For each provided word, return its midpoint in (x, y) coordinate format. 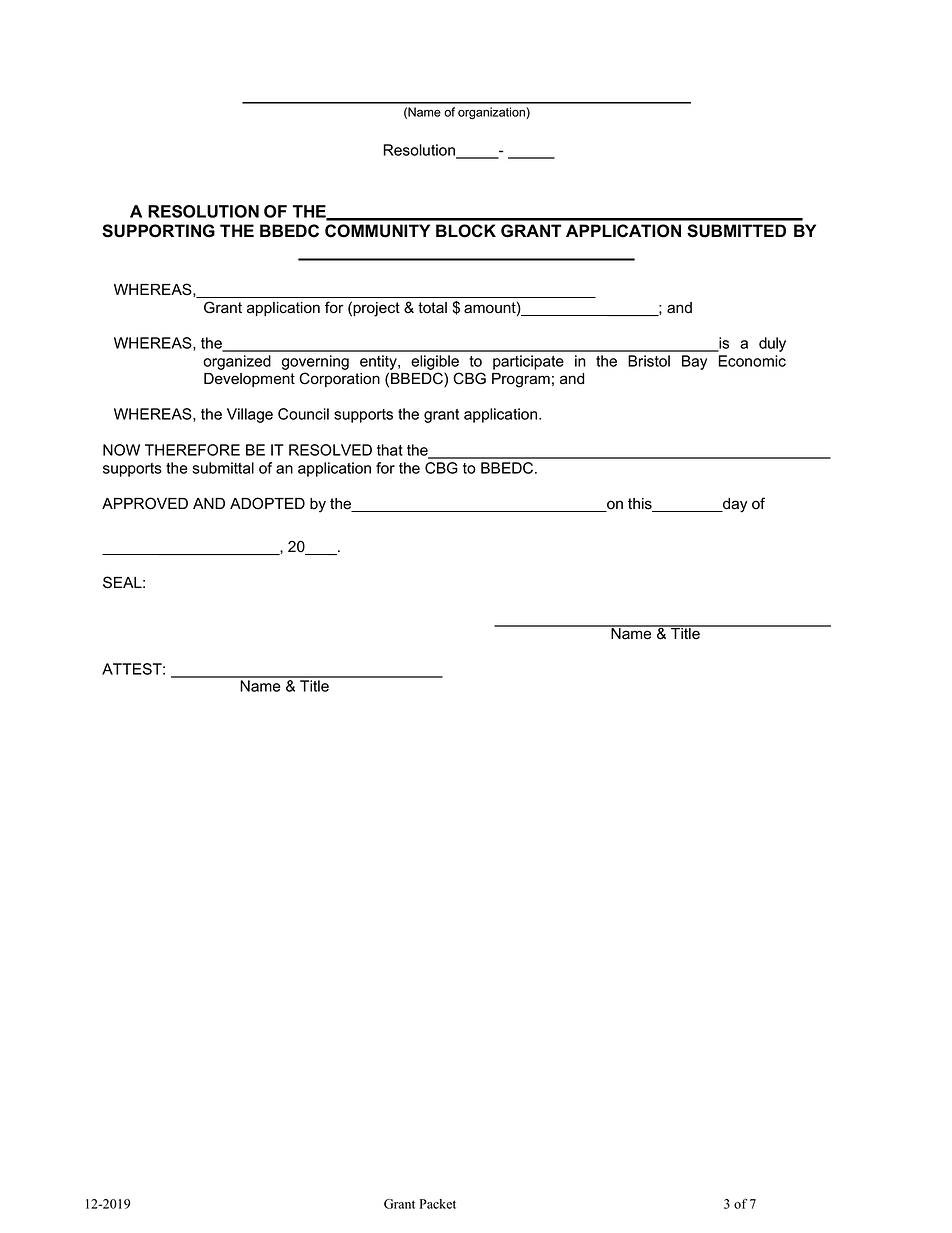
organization (492, 113)
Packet (438, 1204)
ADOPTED (267, 503)
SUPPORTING (158, 231)
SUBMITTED (736, 231)
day (734, 505)
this (641, 505)
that (390, 450)
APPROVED (145, 503)
